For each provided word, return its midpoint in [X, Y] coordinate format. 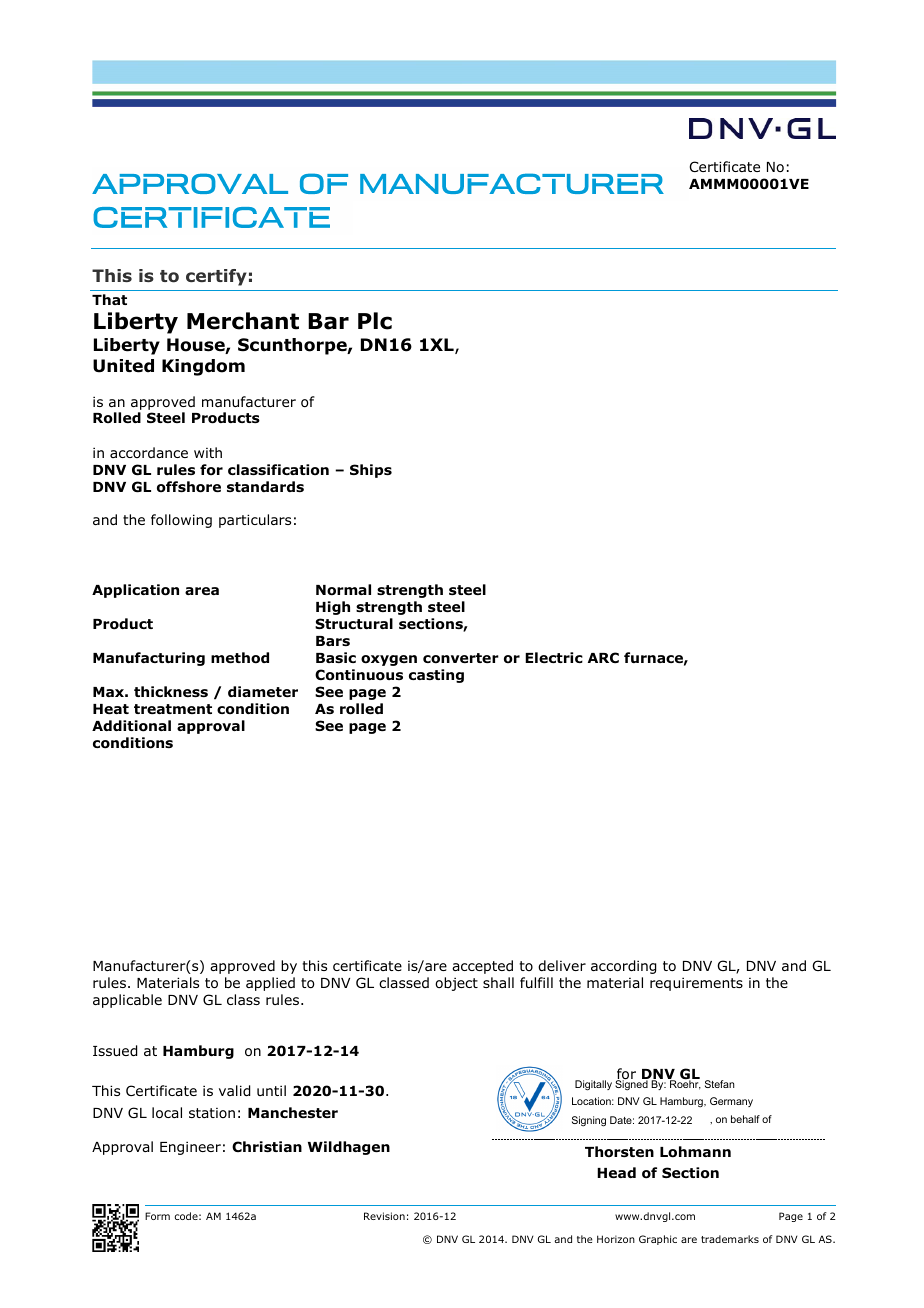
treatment [173, 709]
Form [157, 1216]
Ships [371, 471]
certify [216, 277]
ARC [603, 657]
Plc [375, 321]
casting [436, 676]
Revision [384, 1216]
